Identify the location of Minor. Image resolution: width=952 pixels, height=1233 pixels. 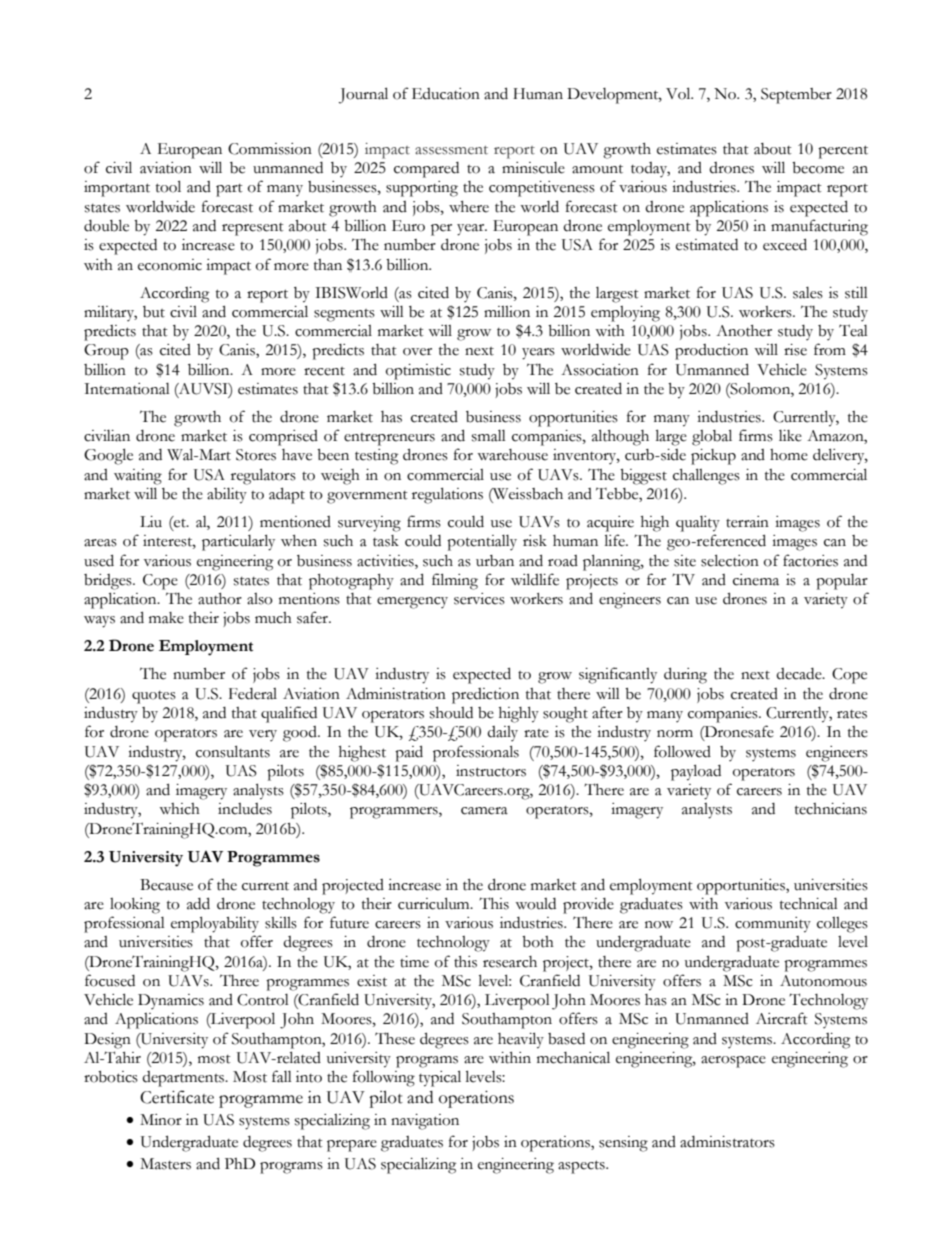
(161, 1120).
